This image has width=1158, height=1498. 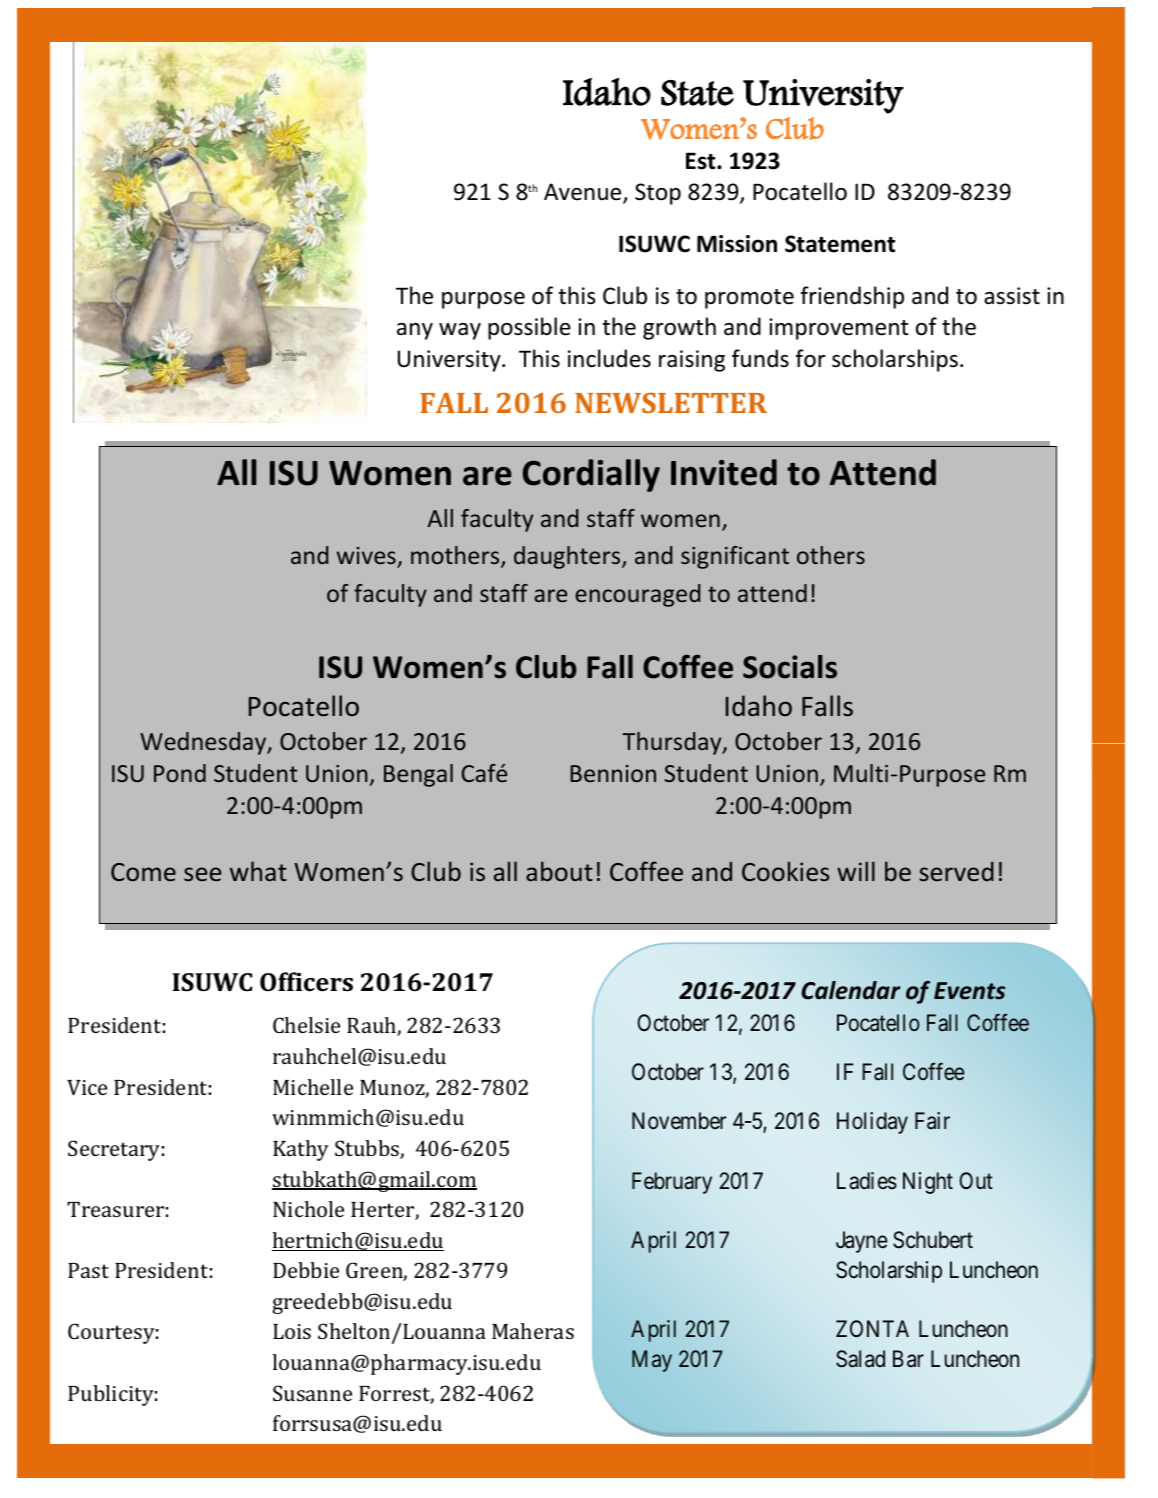 I want to click on Kathy, so click(x=301, y=1150).
